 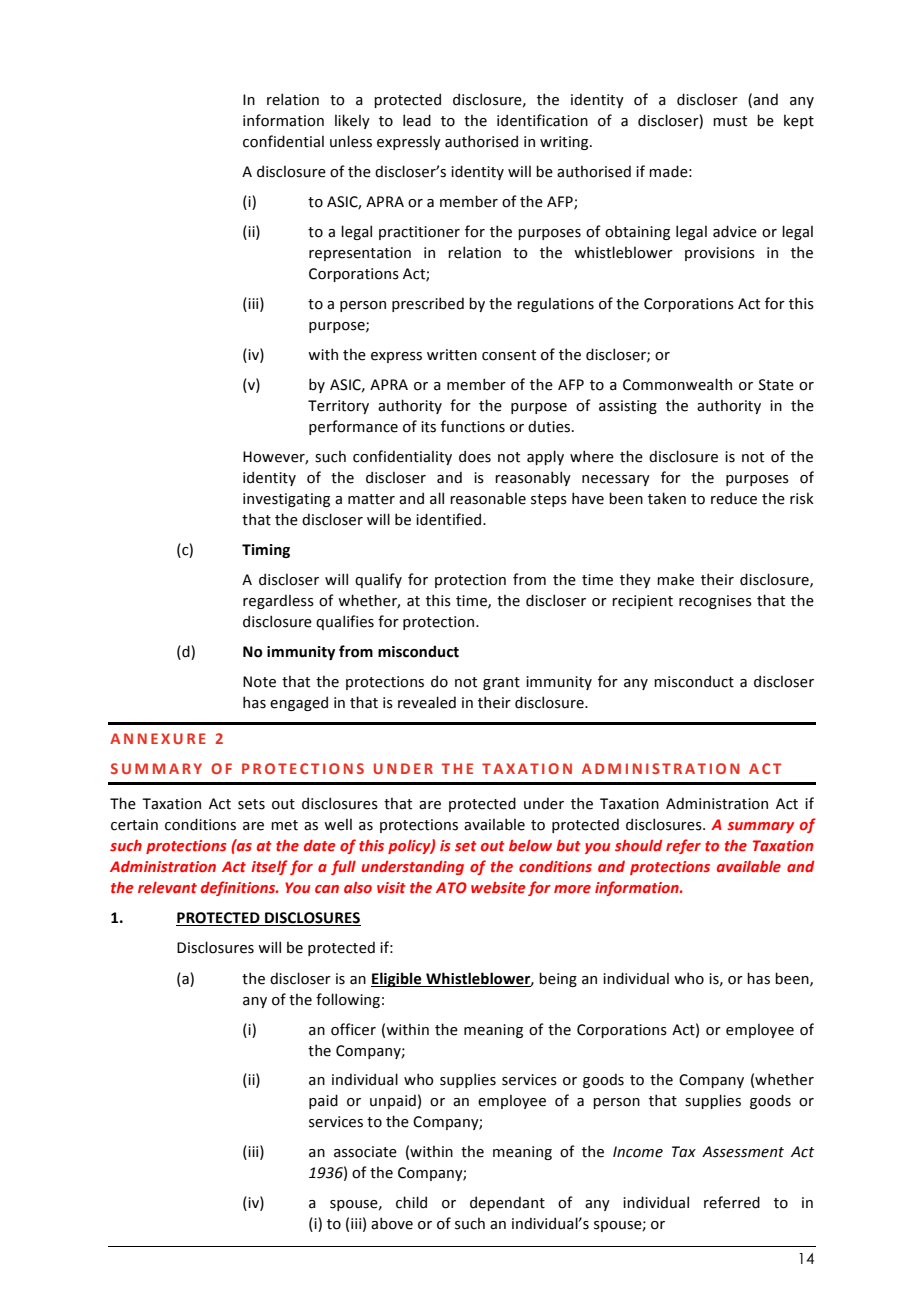 What do you see at coordinates (730, 121) in the image?
I see `must` at bounding box center [730, 121].
